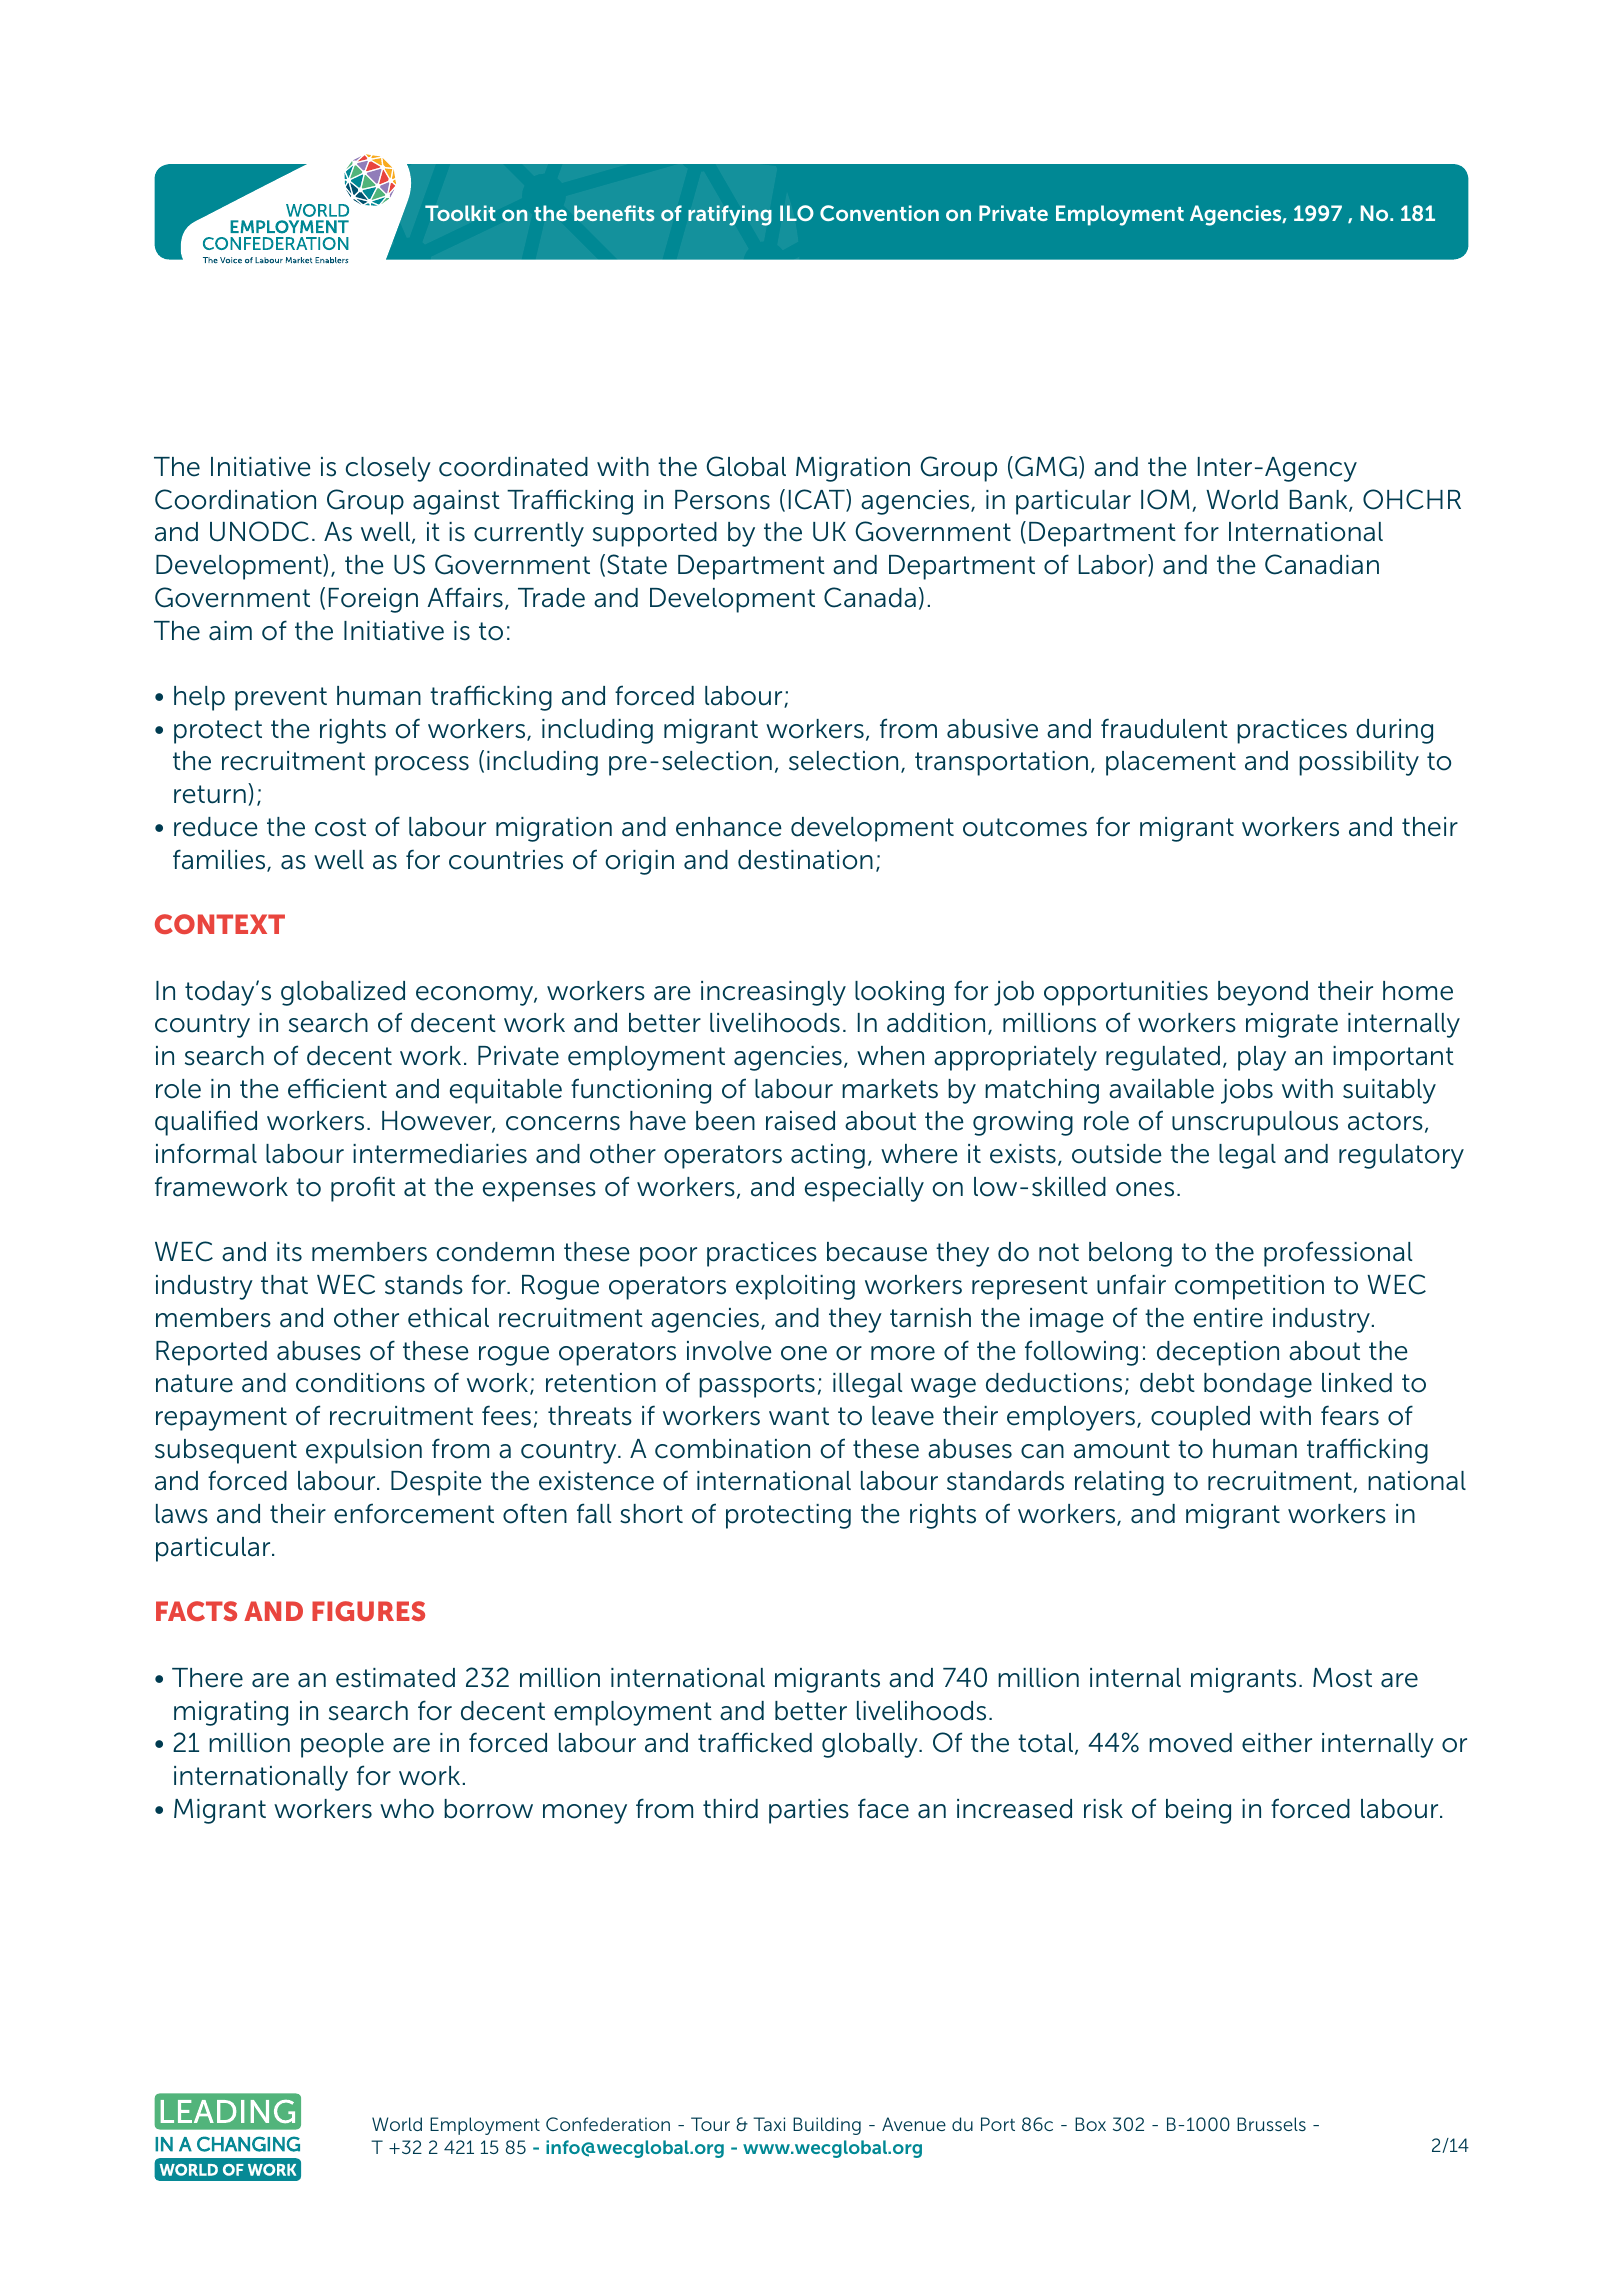 Image resolution: width=1623 pixels, height=2296 pixels. I want to click on FIGURES, so click(368, 1611).
